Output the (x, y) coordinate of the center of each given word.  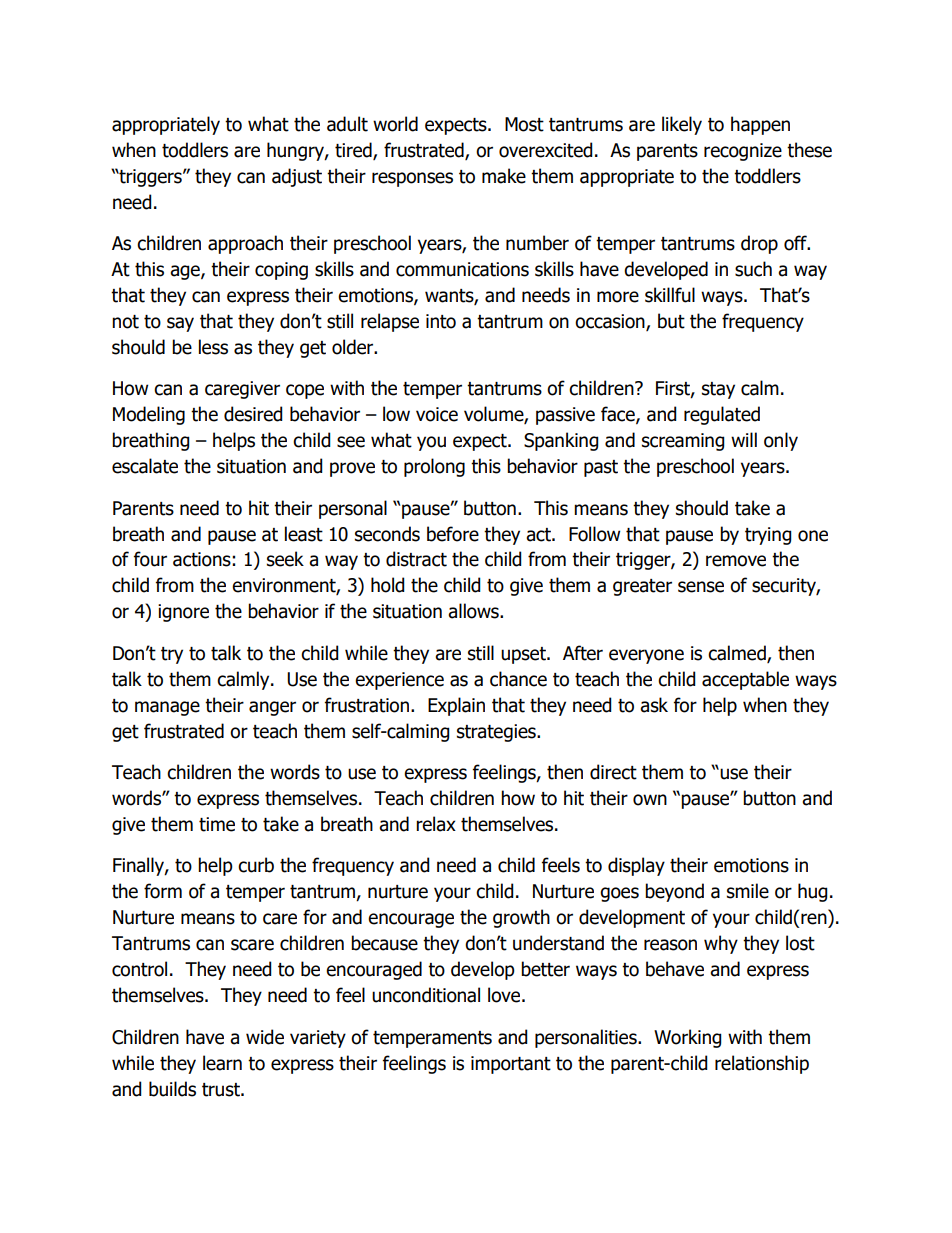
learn (222, 1063)
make (504, 176)
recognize (743, 152)
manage (167, 708)
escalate (145, 466)
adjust (297, 177)
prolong (434, 467)
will (744, 439)
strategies (497, 733)
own (650, 800)
